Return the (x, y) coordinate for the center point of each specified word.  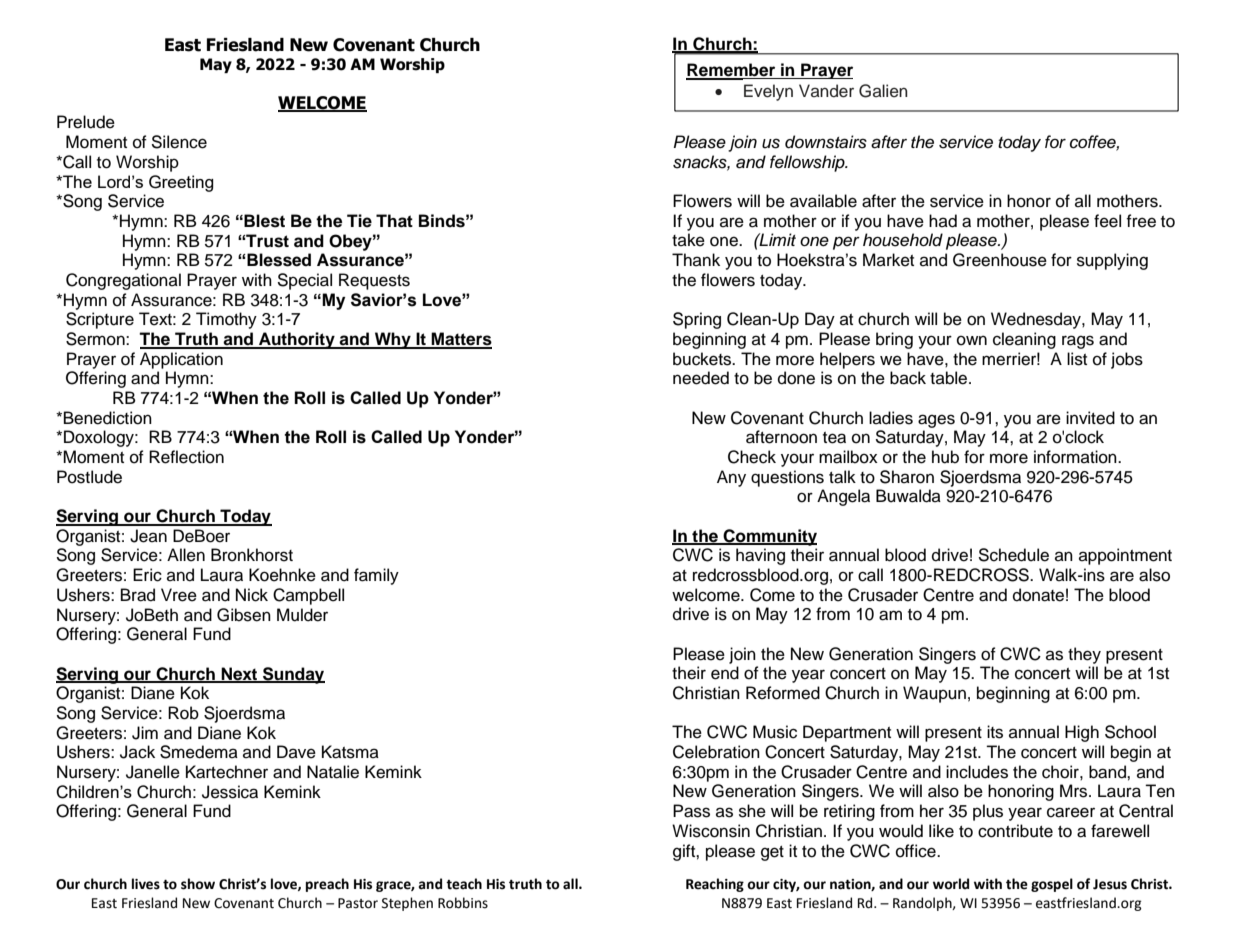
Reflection (186, 457)
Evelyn (768, 92)
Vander (826, 91)
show (198, 884)
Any (731, 478)
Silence (179, 142)
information (1076, 457)
